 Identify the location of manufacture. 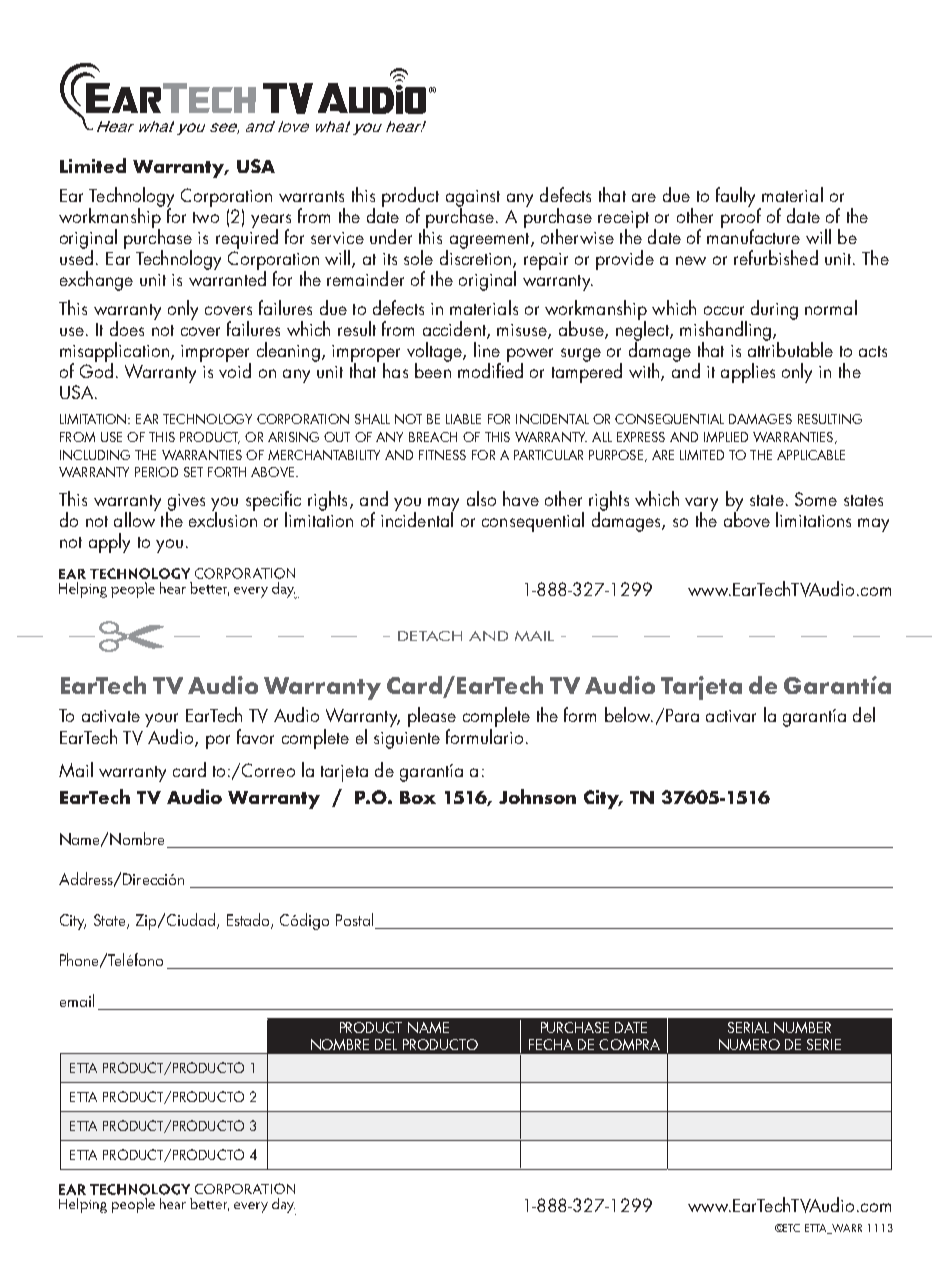
(753, 235).
